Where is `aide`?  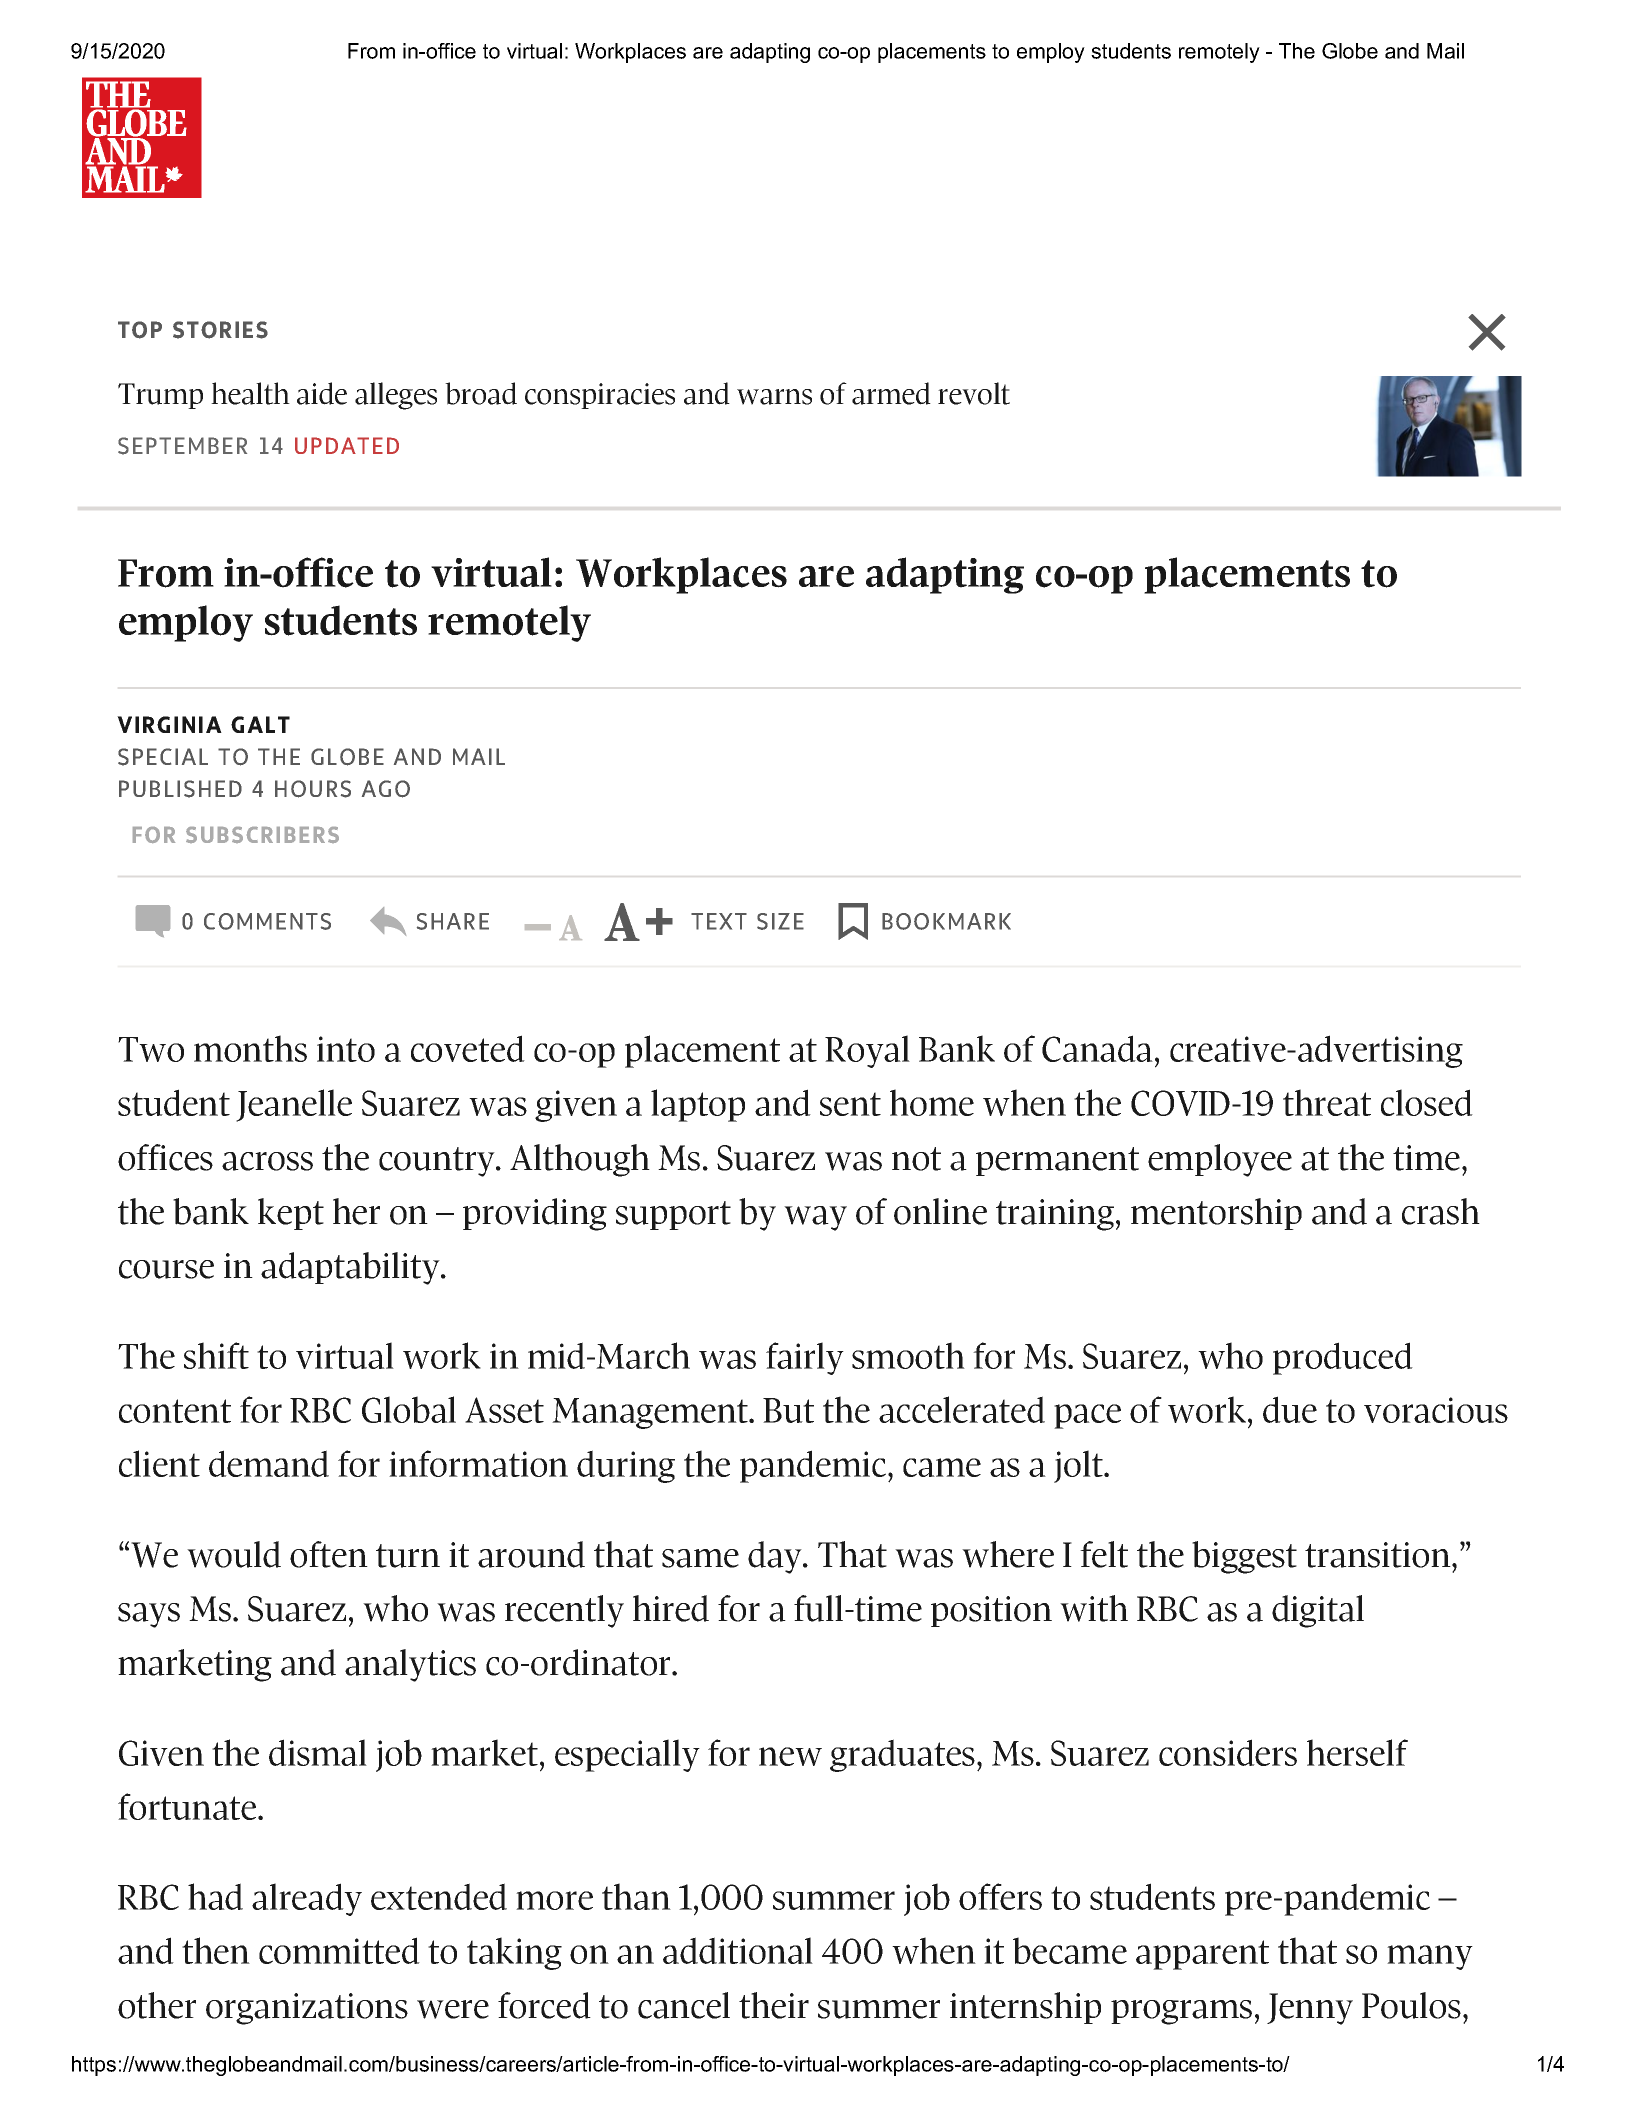
aide is located at coordinates (322, 393).
